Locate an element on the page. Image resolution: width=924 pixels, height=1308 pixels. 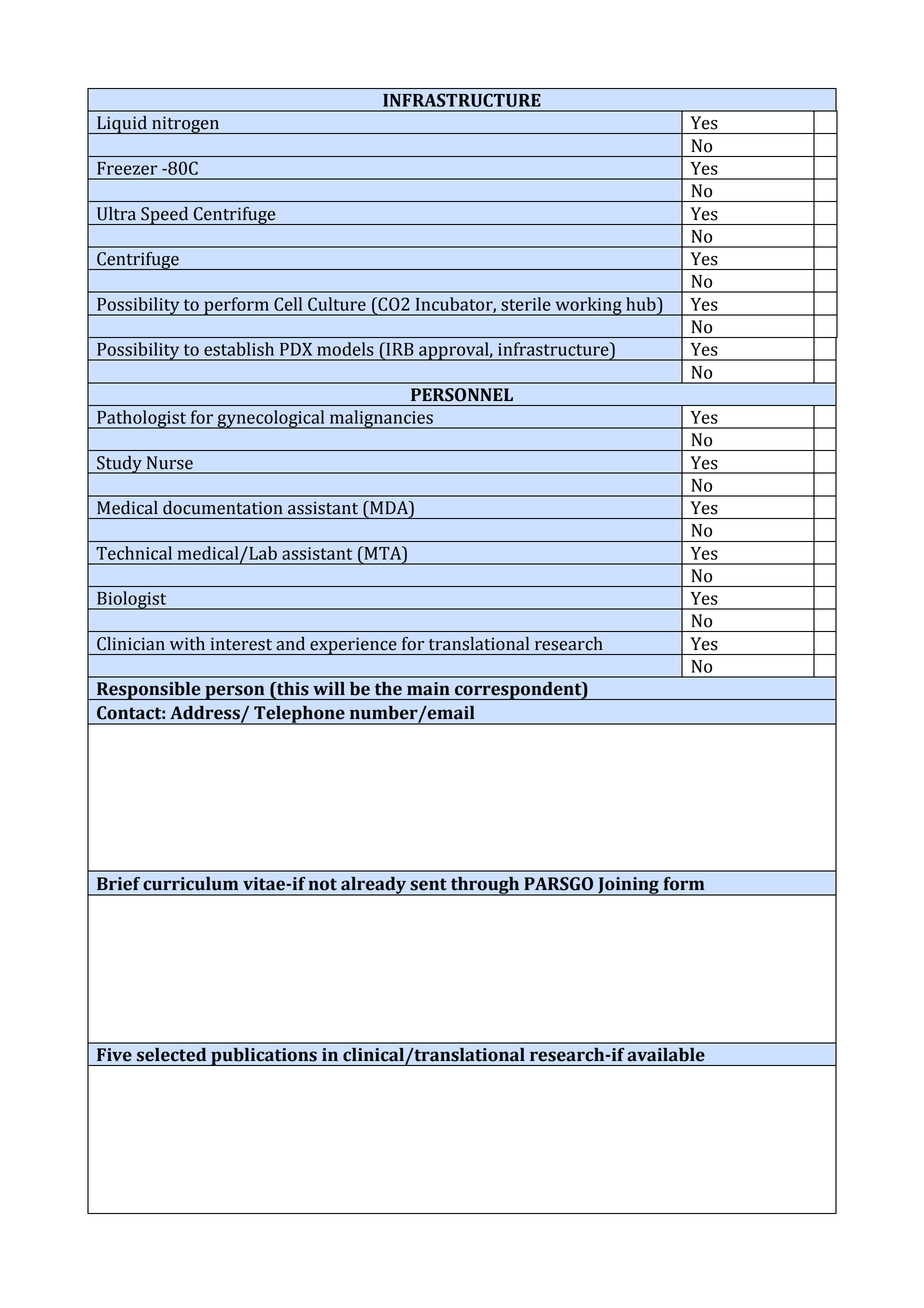
Culture is located at coordinates (337, 304).
